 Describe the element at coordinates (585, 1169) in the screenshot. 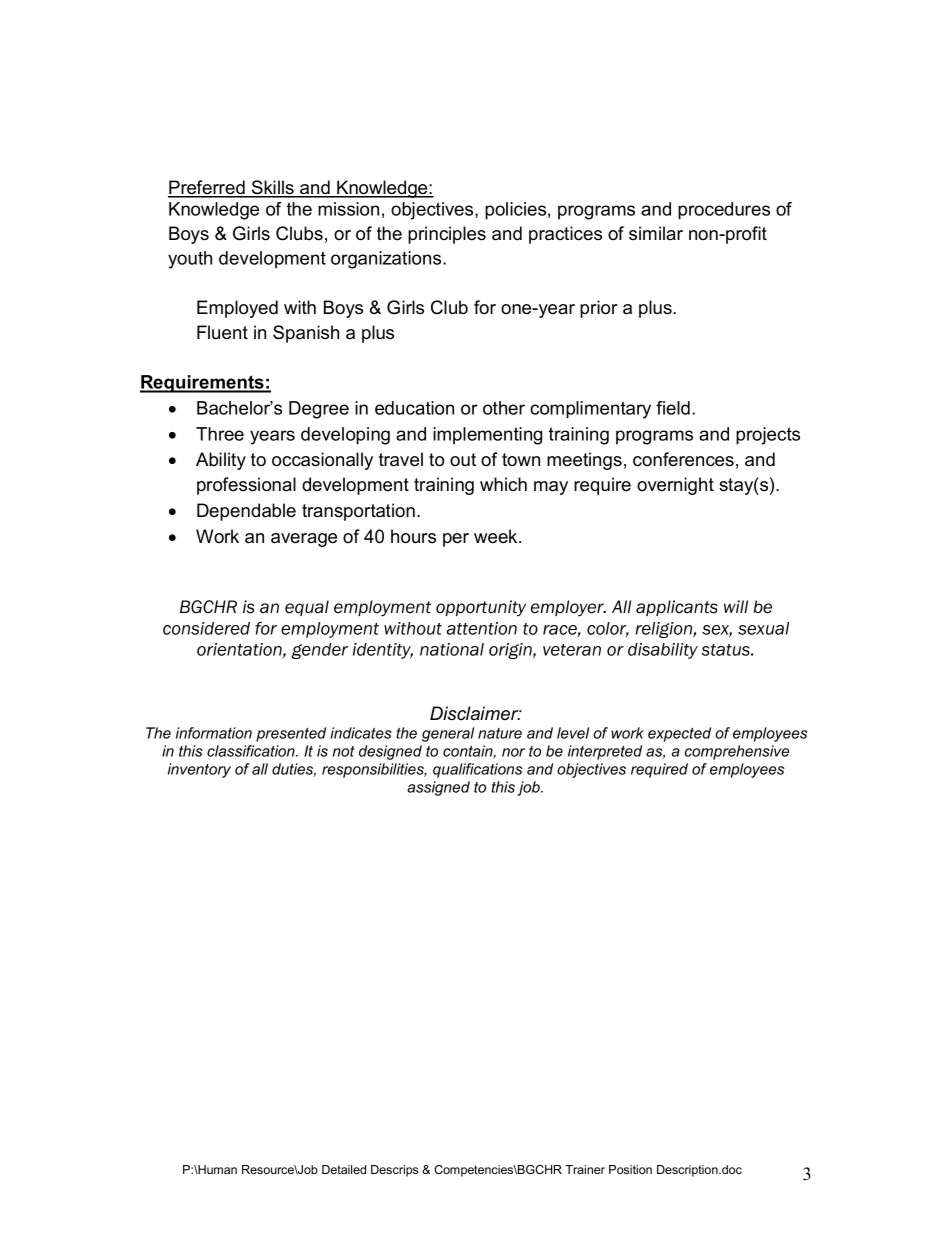

I see `Trainer` at that location.
